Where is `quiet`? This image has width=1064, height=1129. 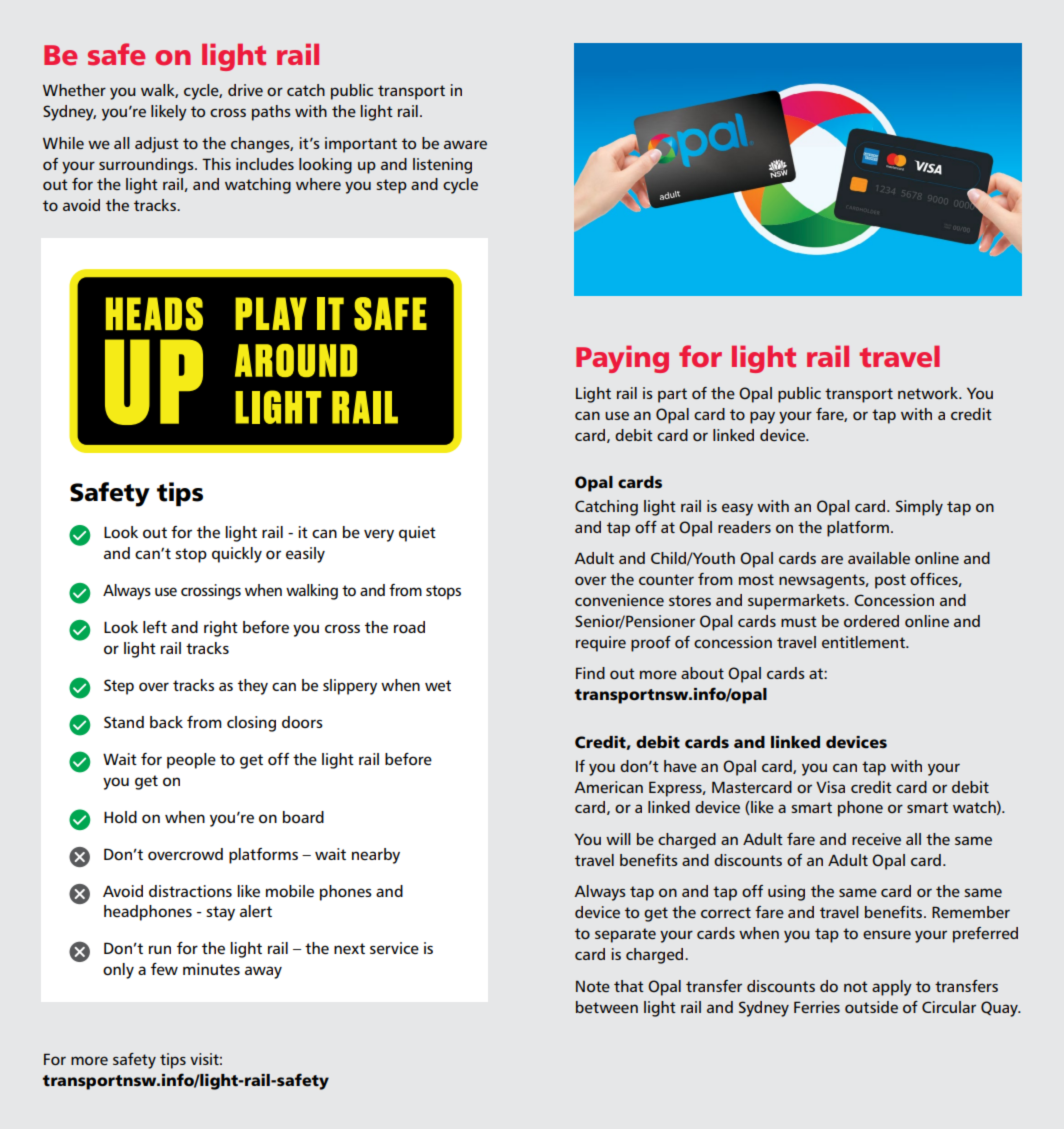 quiet is located at coordinates (417, 534).
